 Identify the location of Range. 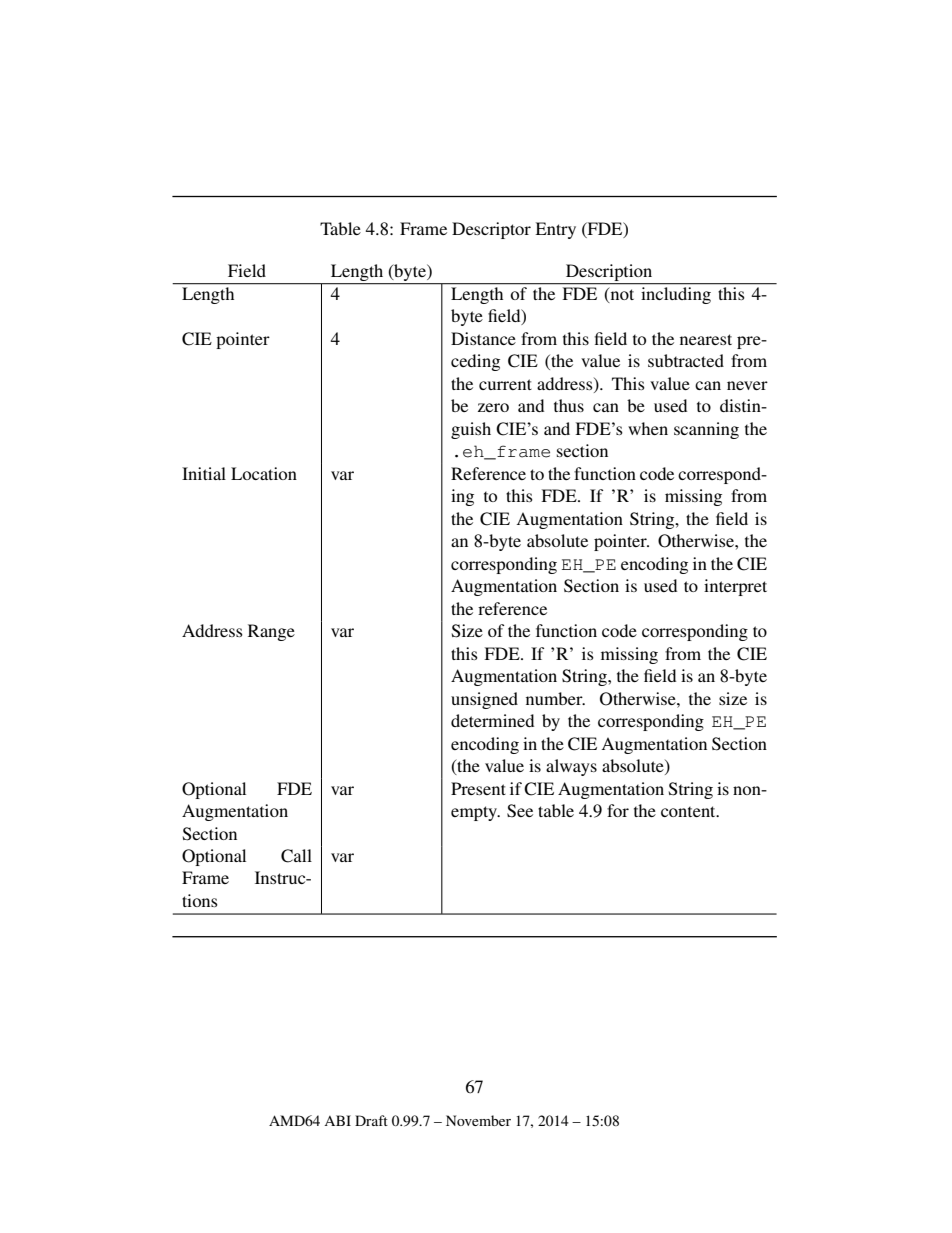
(271, 632).
